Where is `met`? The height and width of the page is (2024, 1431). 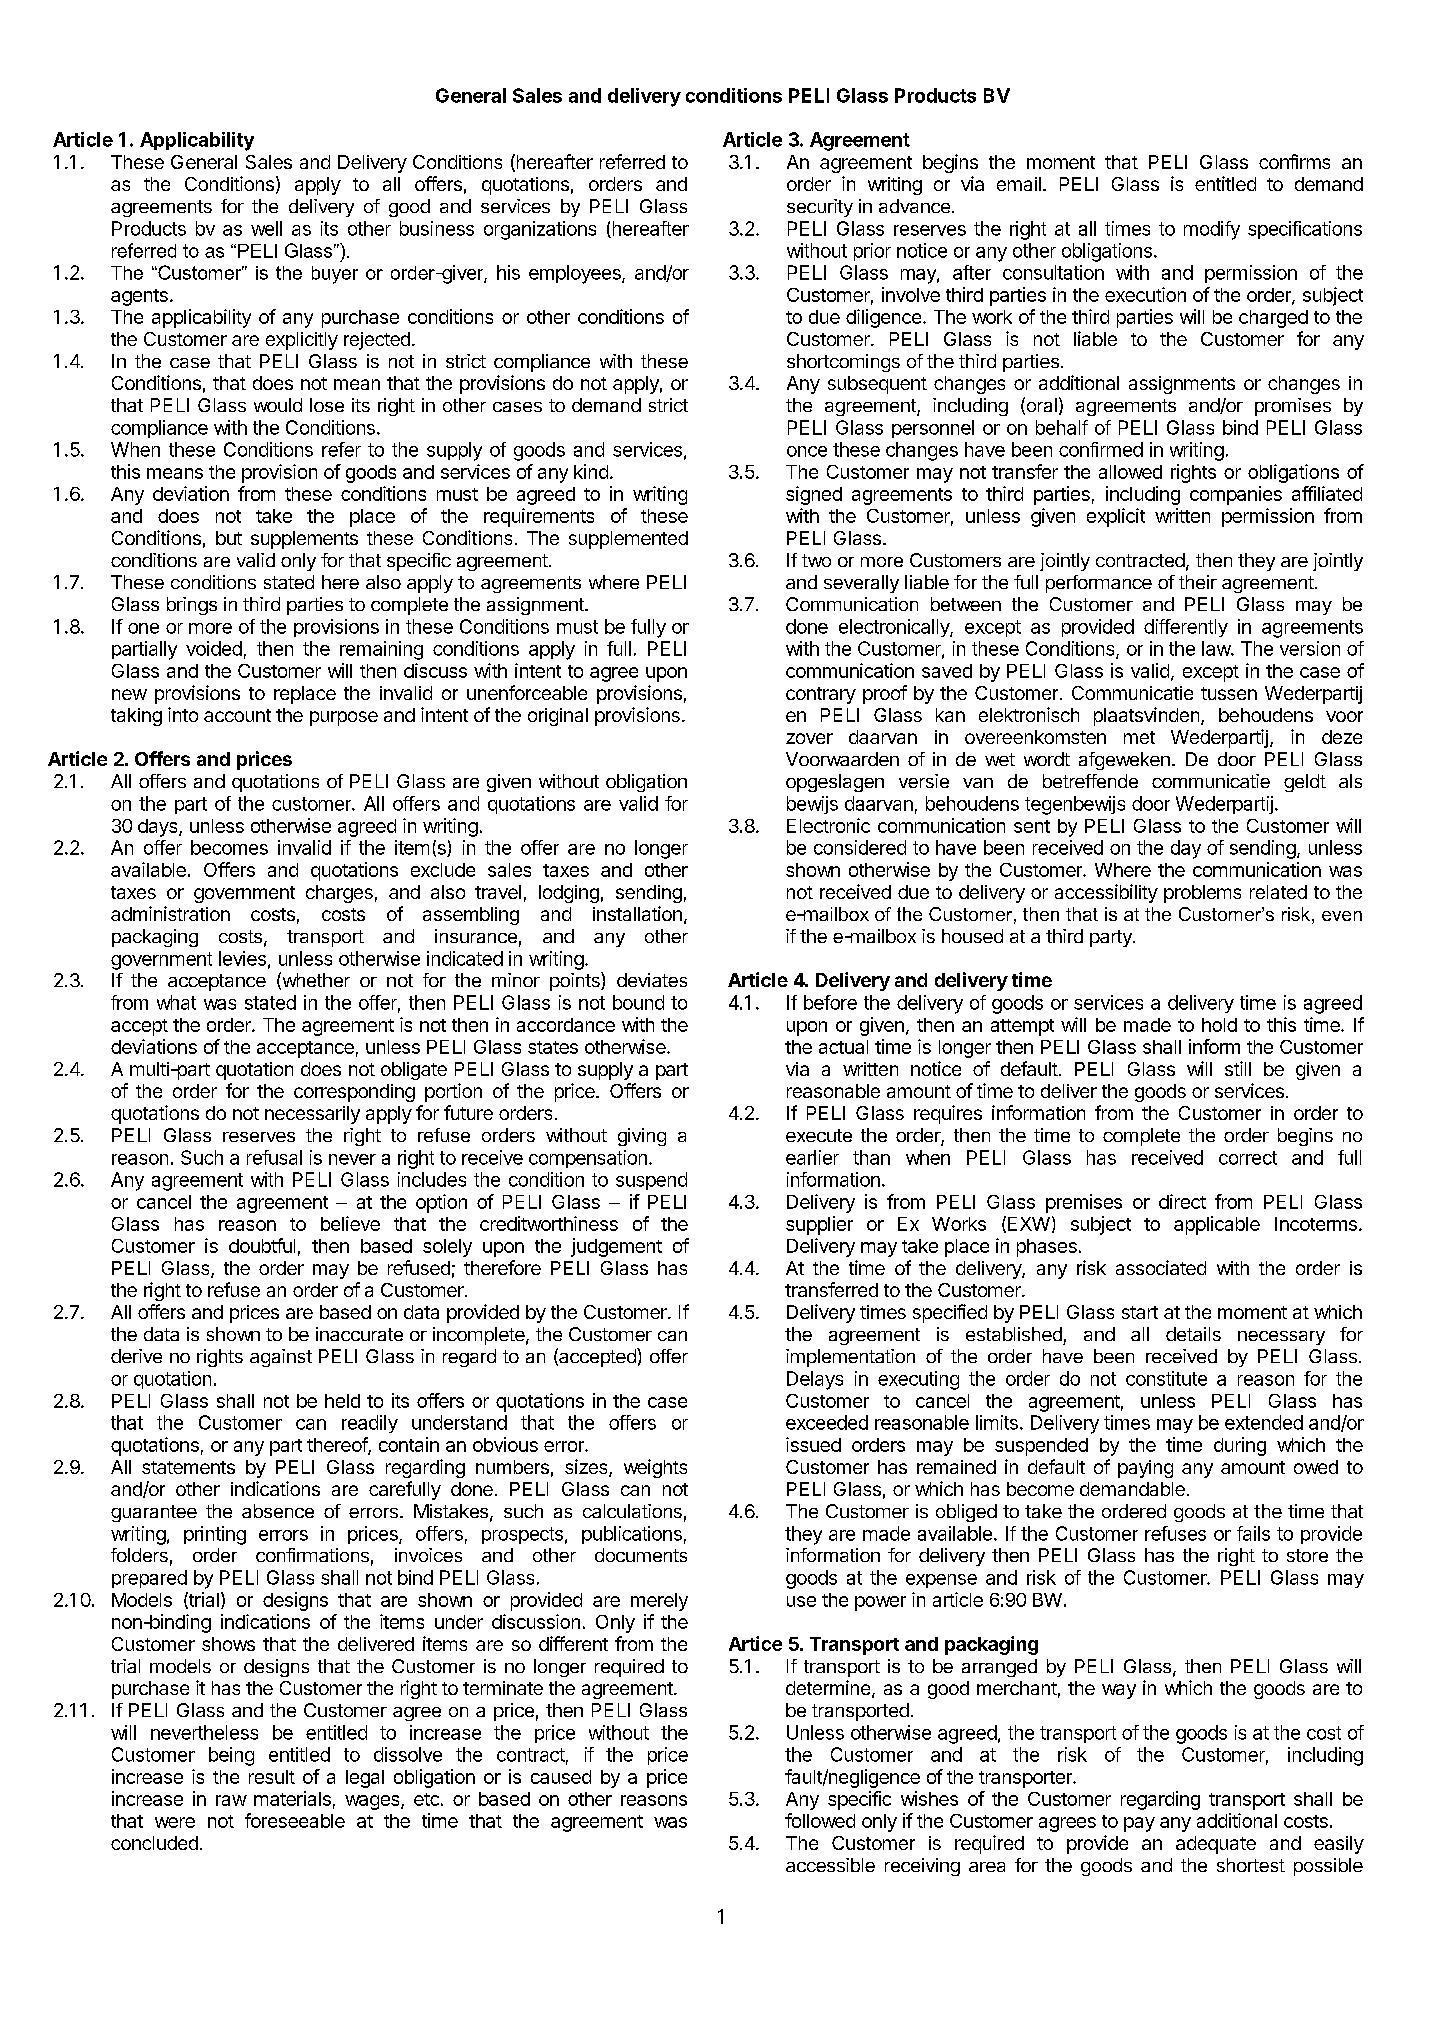 met is located at coordinates (1139, 737).
